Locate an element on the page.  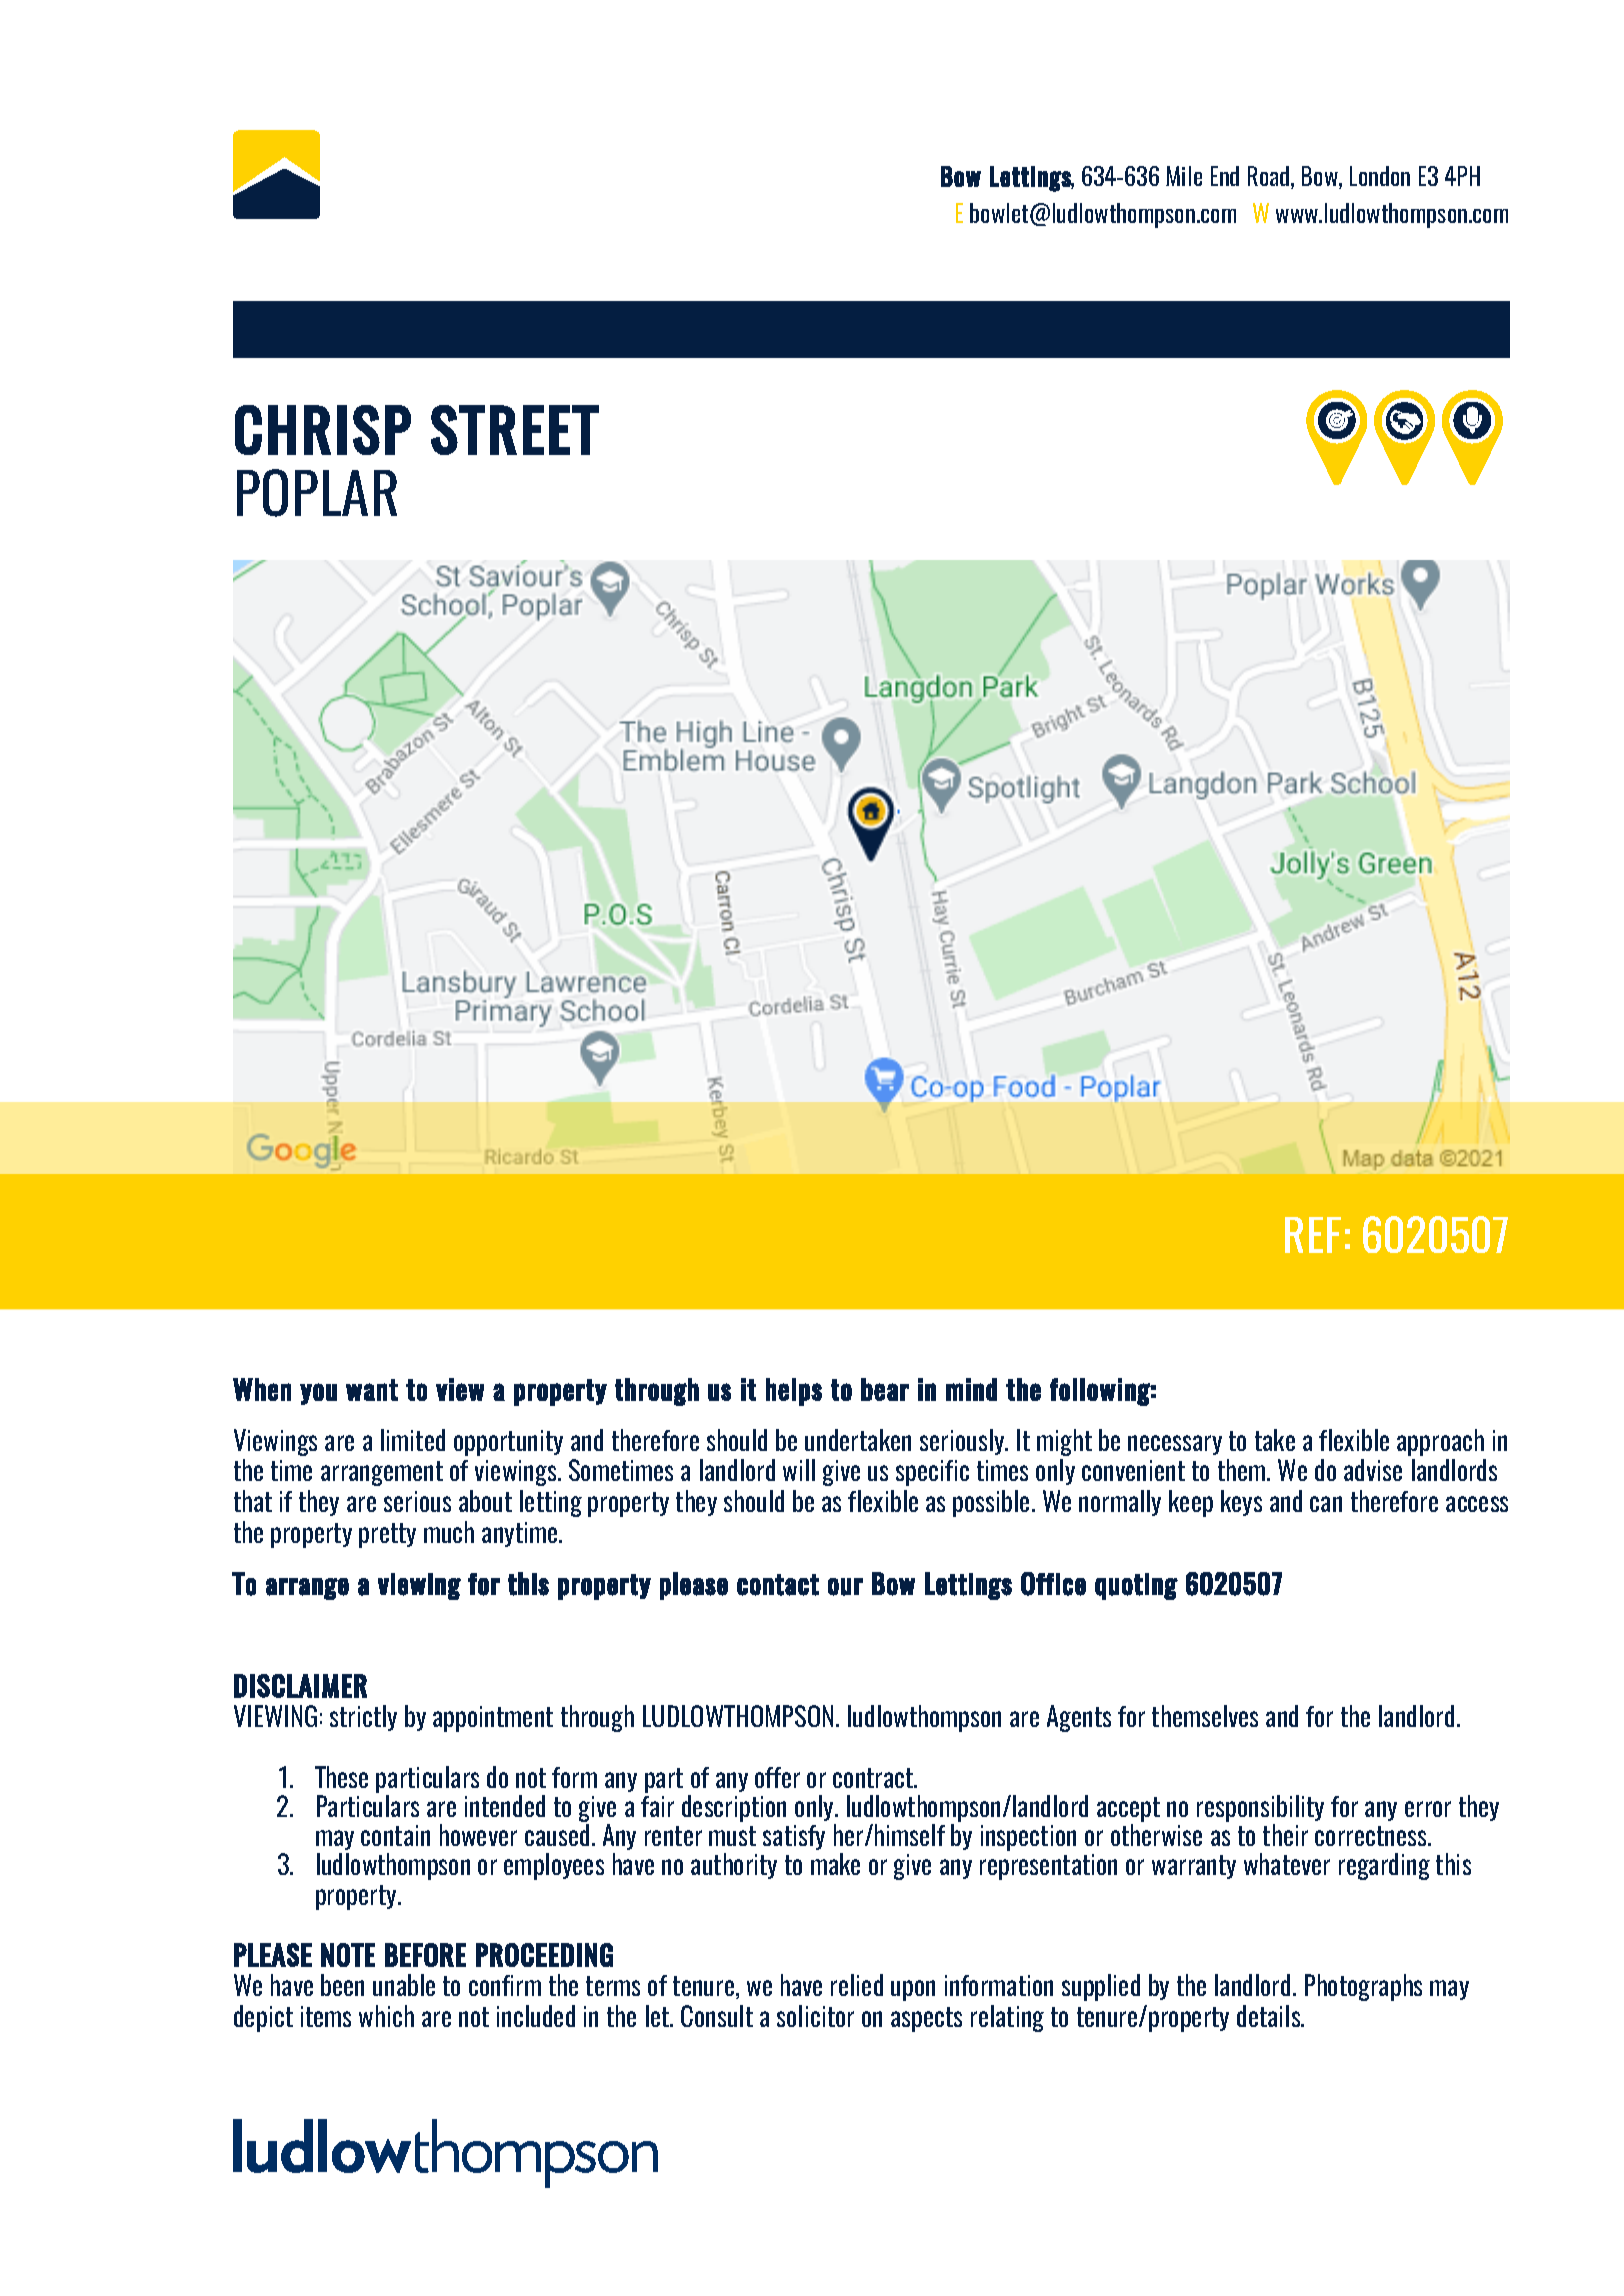
London is located at coordinates (1380, 176).
